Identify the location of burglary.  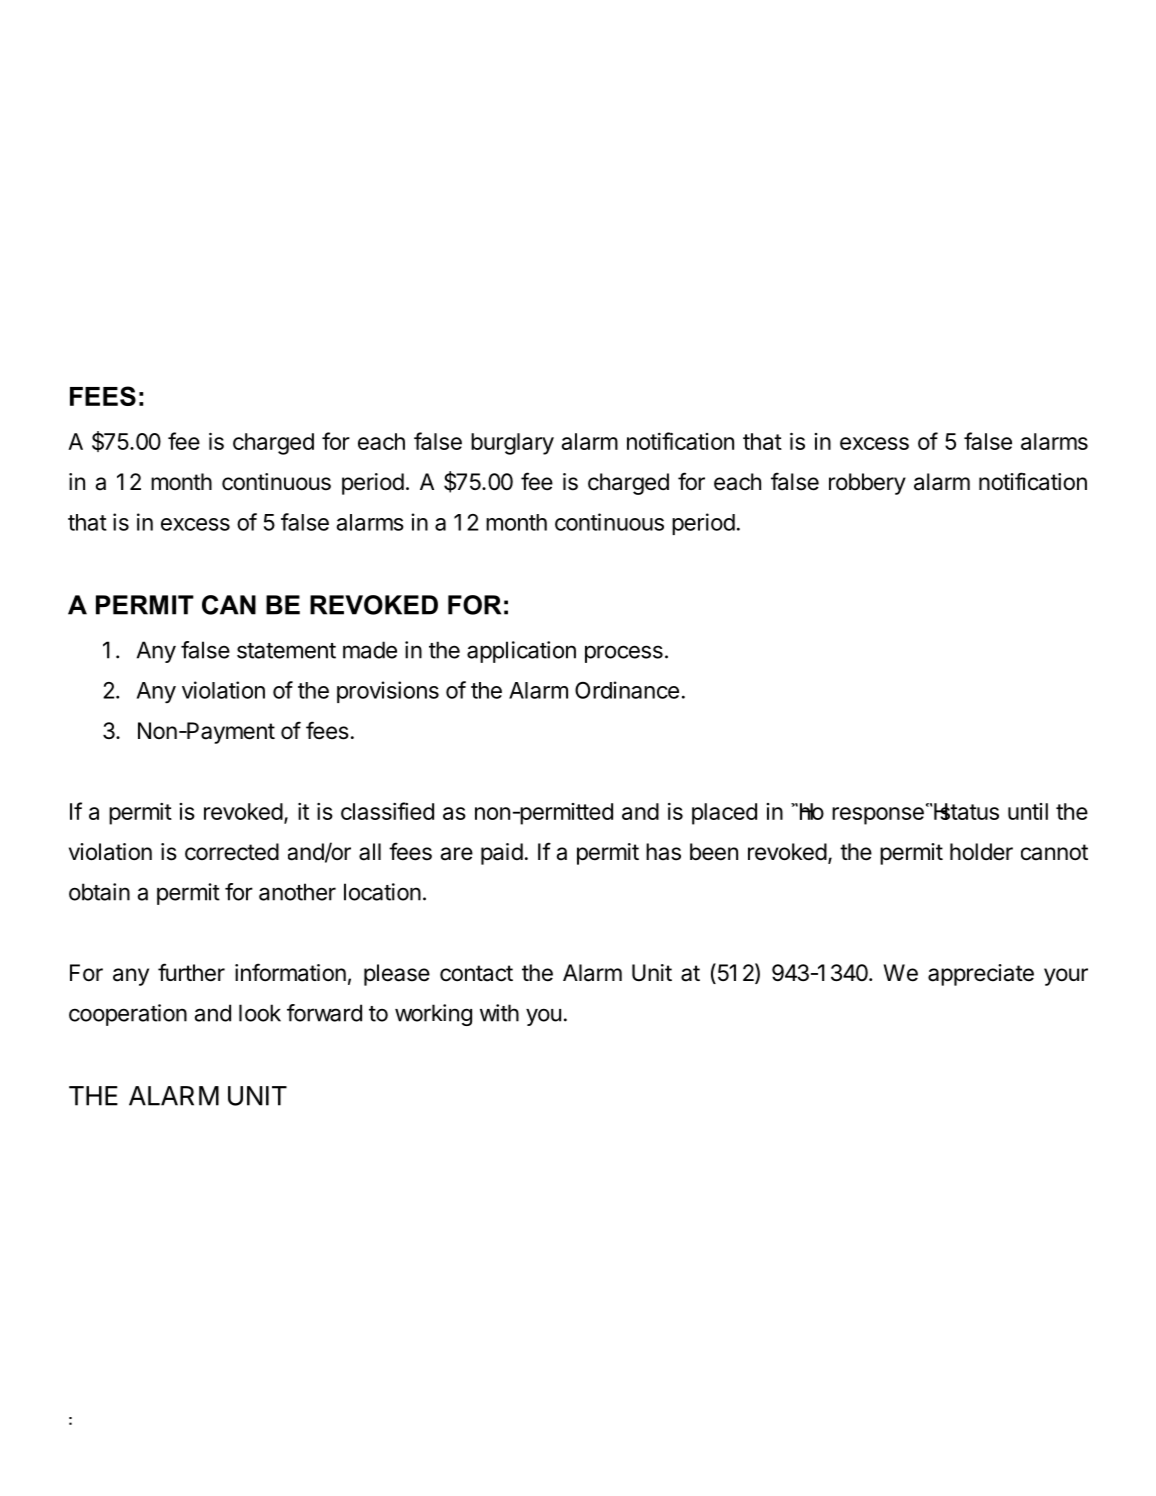
(512, 444).
